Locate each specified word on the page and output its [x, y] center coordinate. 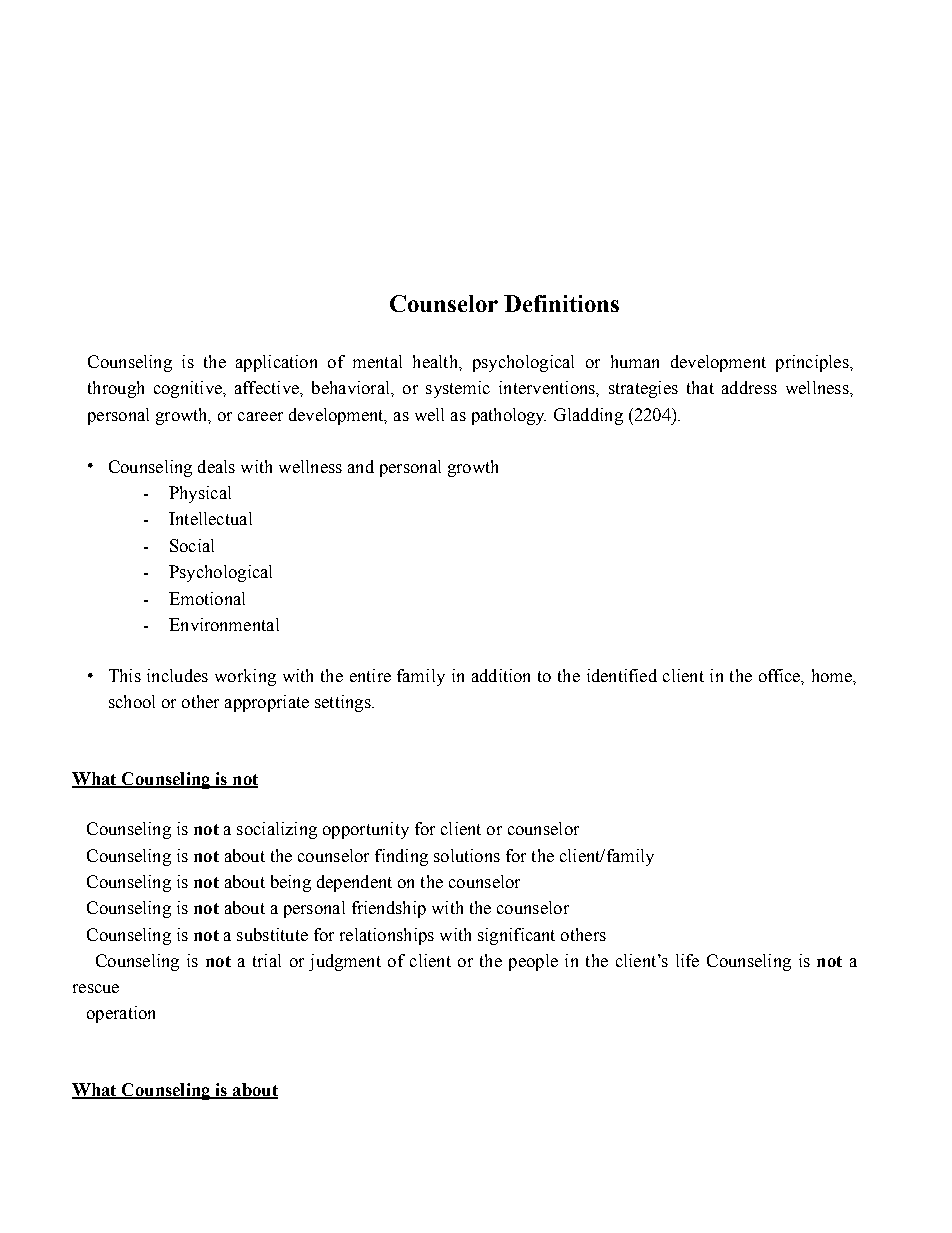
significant [516, 936]
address [749, 387]
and [361, 466]
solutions [467, 855]
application [276, 363]
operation [121, 1014]
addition [501, 675]
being [291, 883]
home [833, 675]
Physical [200, 494]
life [687, 960]
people [533, 962]
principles [813, 363]
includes [177, 675]
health [436, 361]
